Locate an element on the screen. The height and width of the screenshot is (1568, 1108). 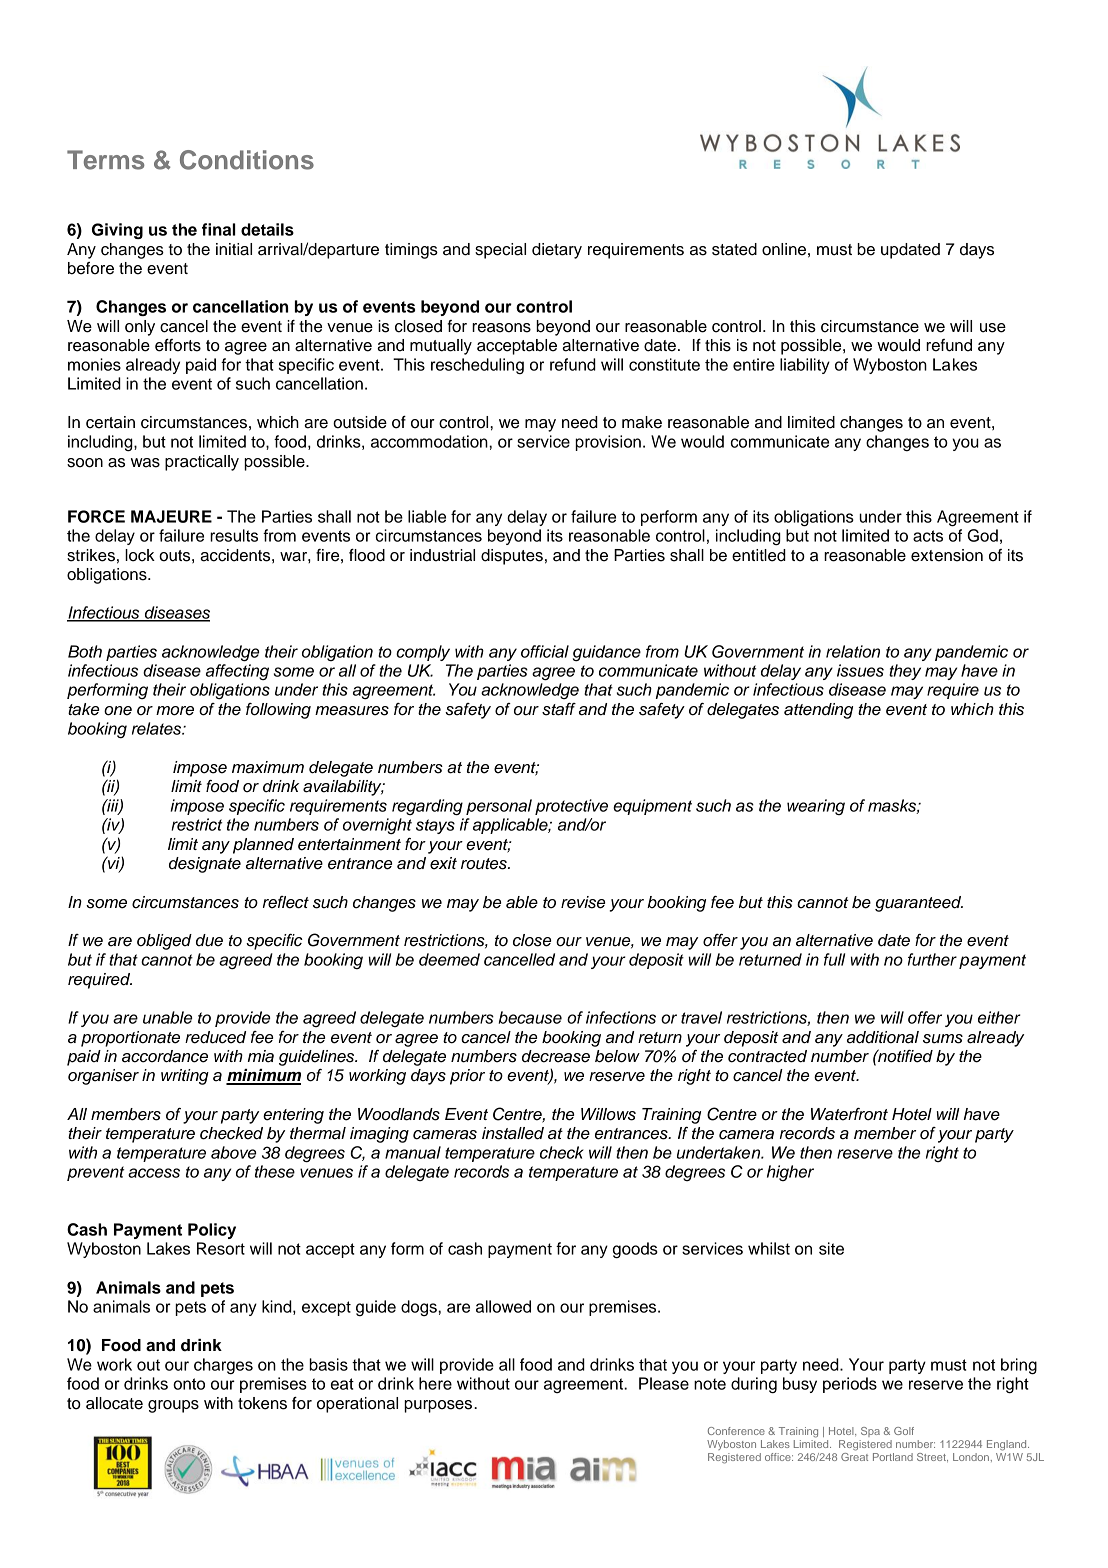
dietary is located at coordinates (557, 251).
